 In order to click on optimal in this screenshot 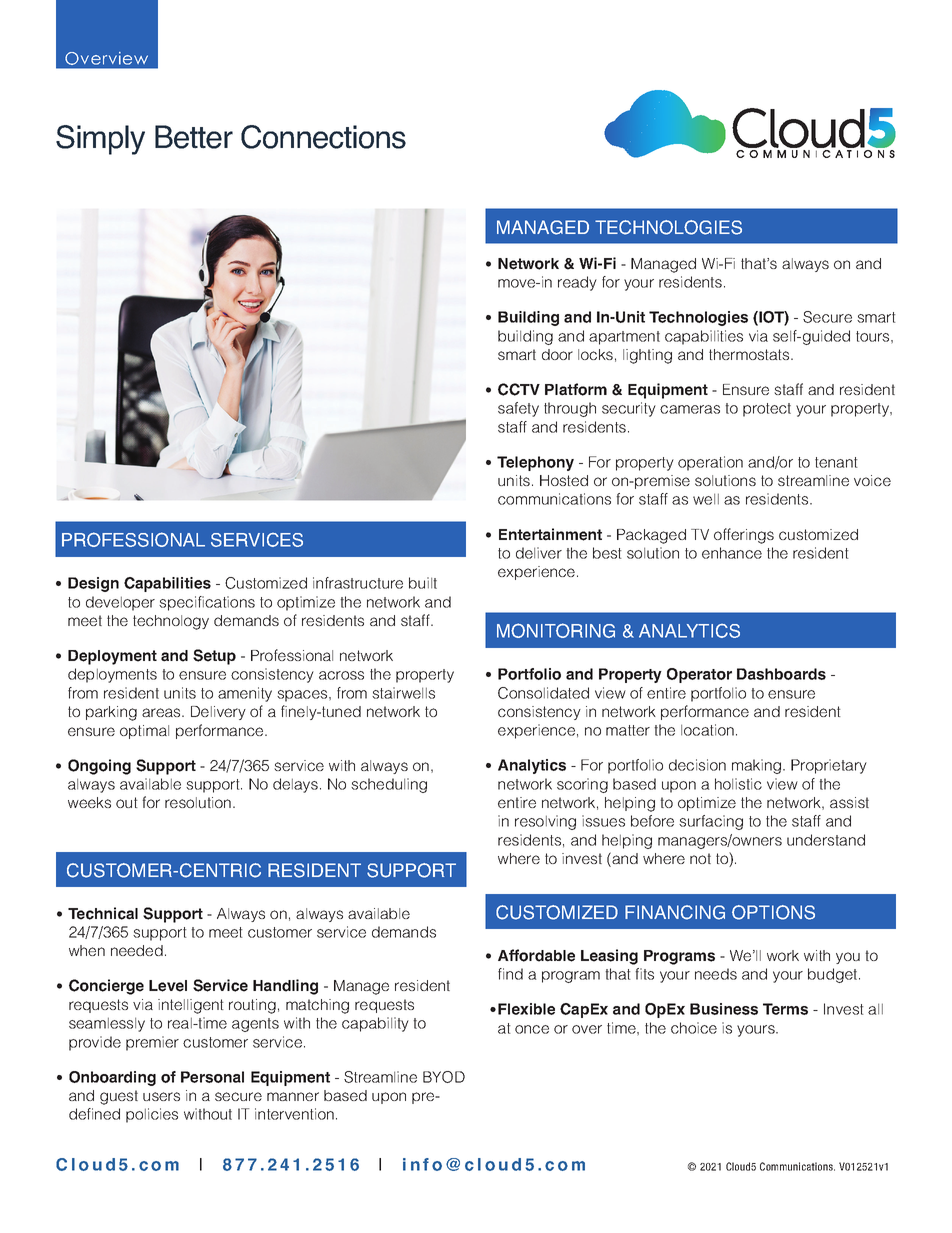, I will do `click(144, 732)`.
